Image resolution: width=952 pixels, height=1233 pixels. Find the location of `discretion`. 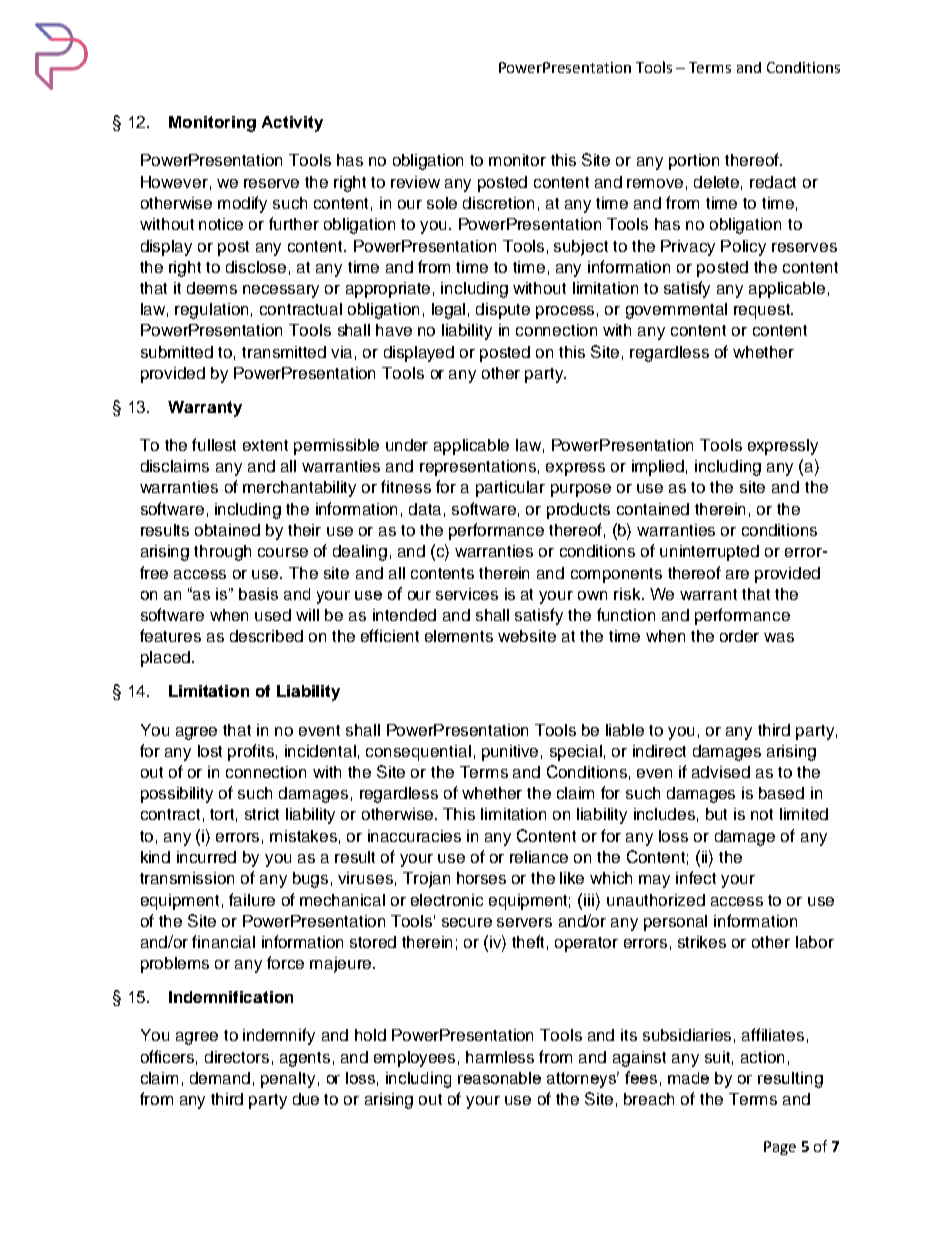

discretion is located at coordinates (498, 203).
